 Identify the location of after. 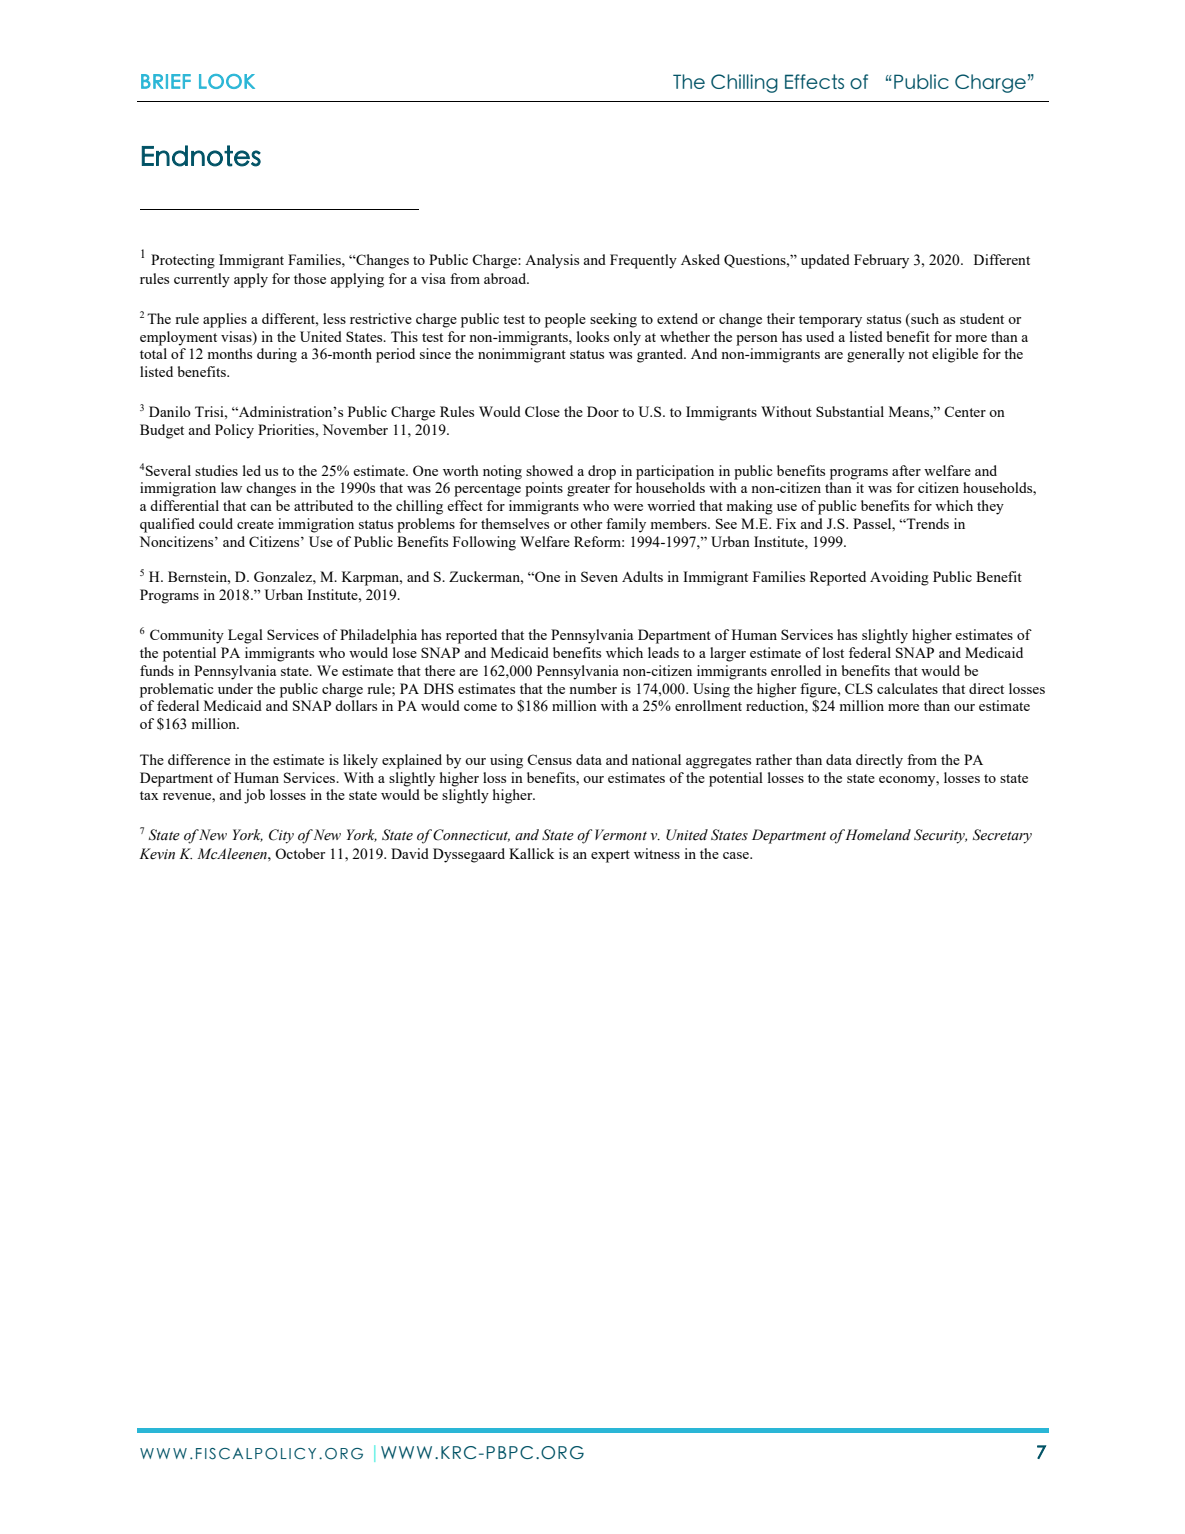
(906, 470).
